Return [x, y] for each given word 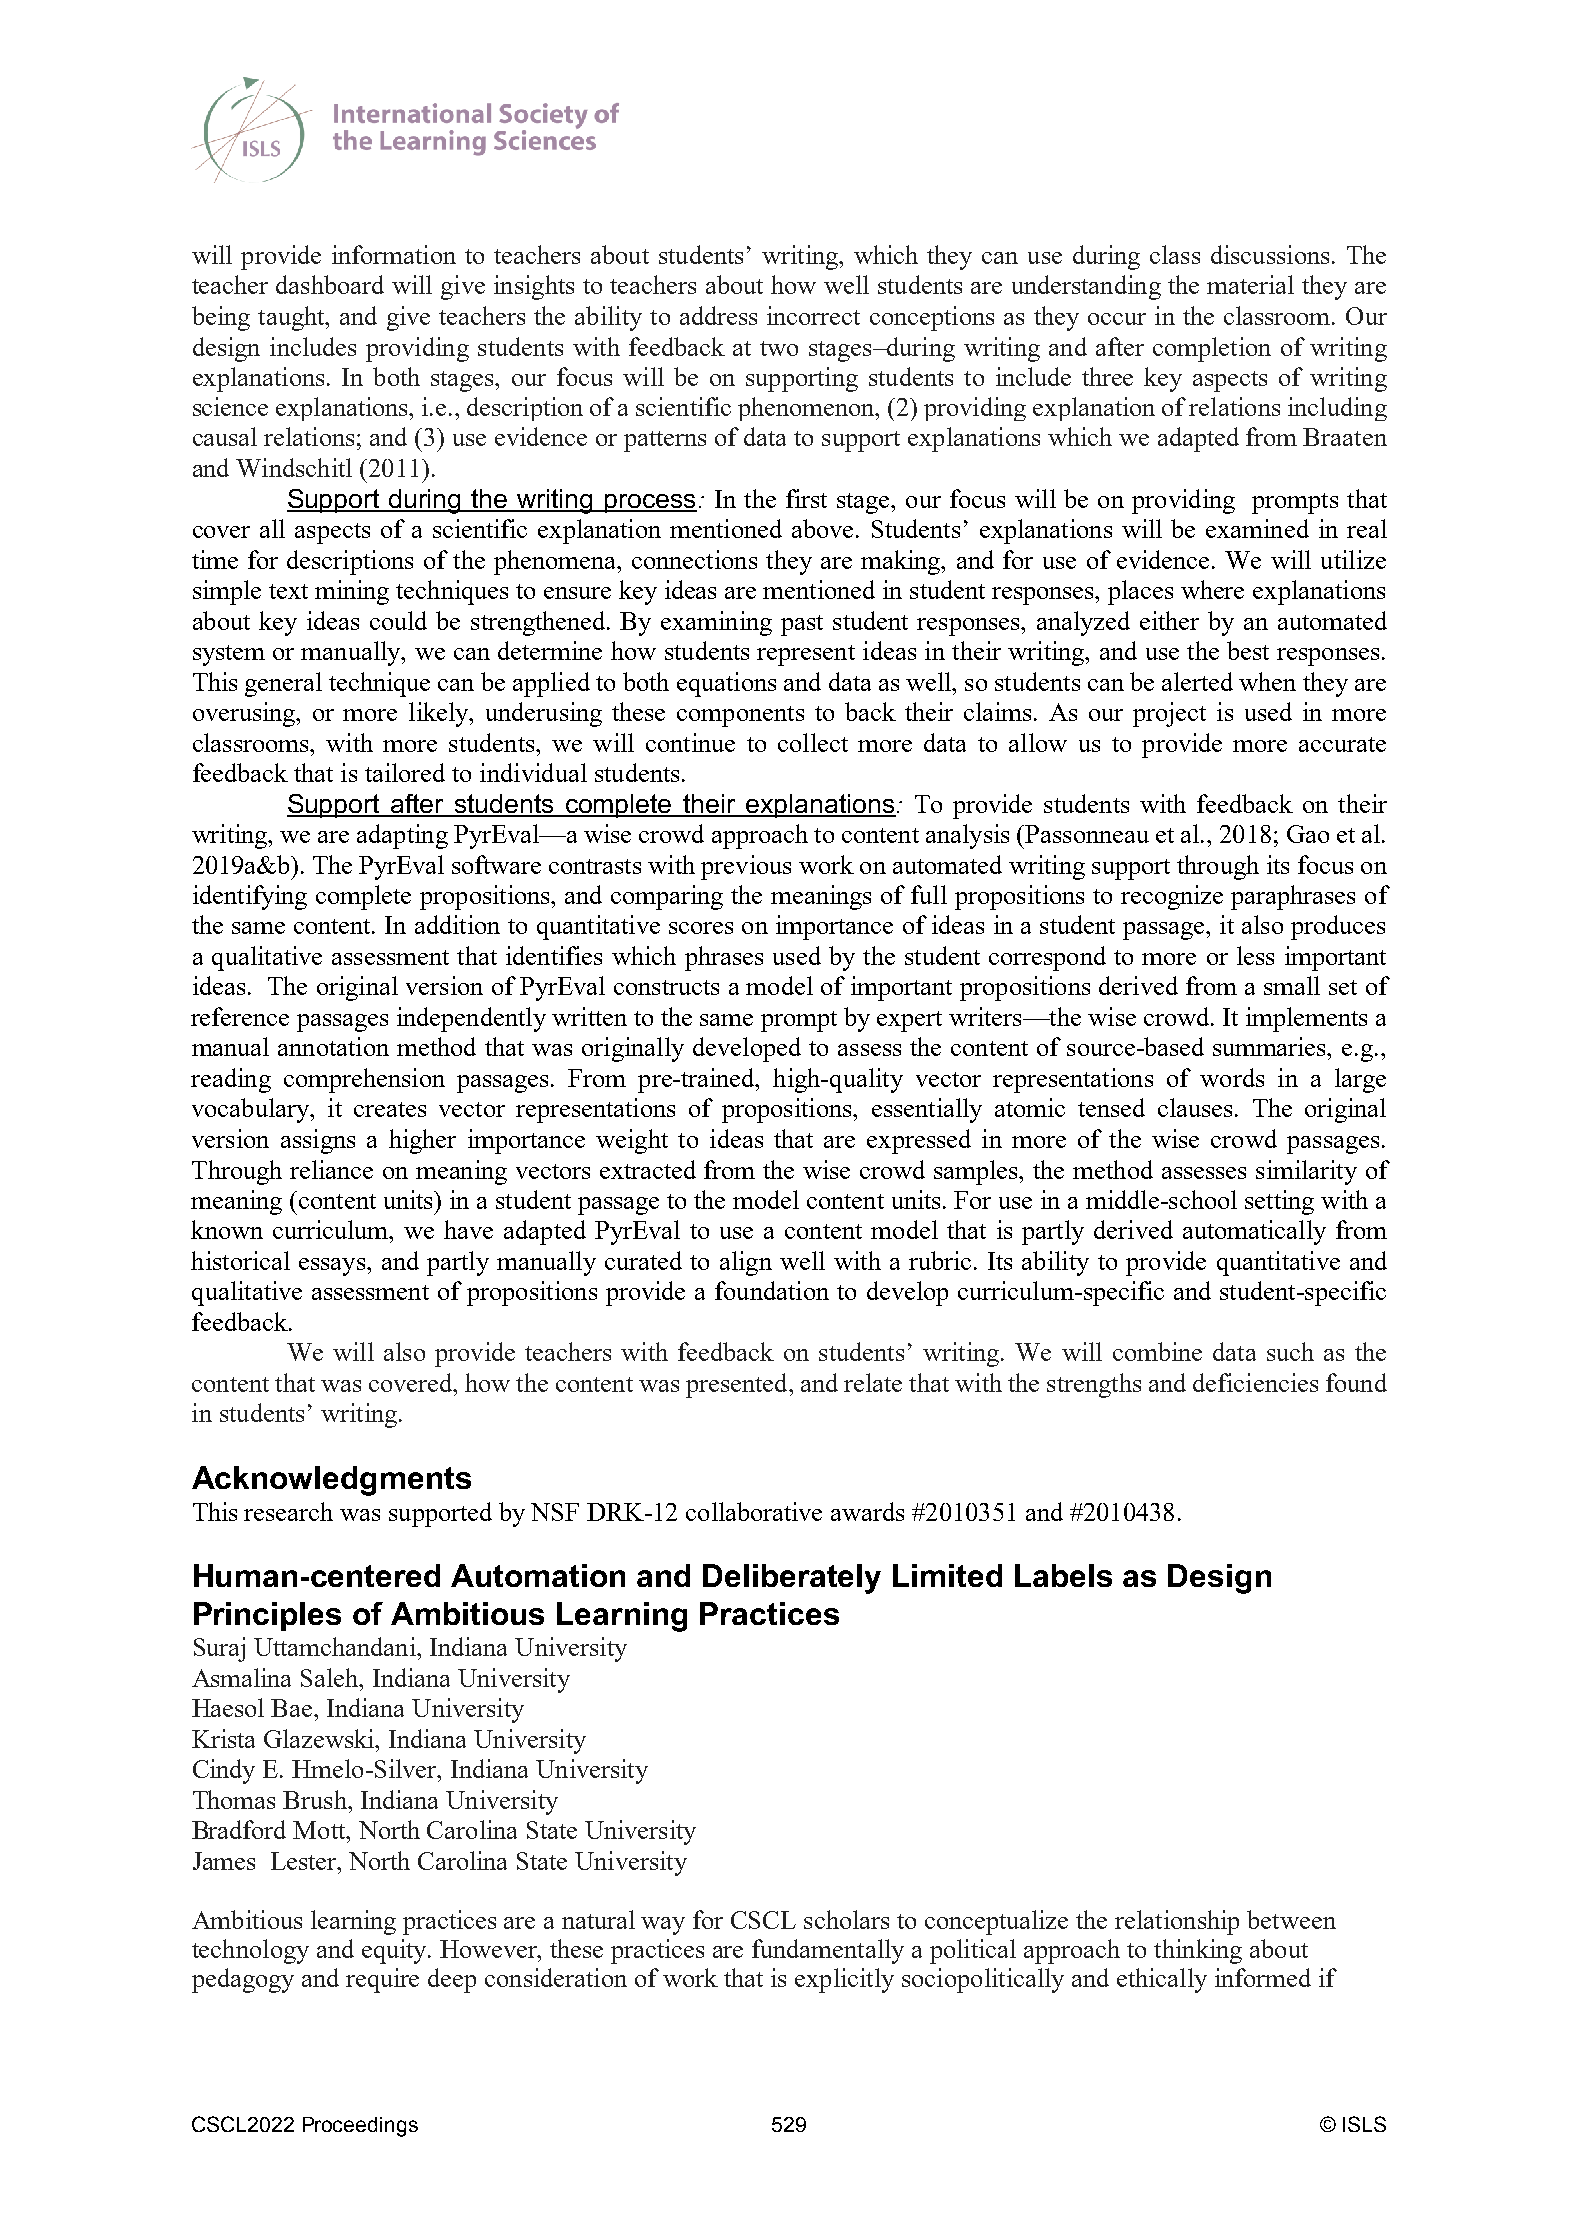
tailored [405, 772]
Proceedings [360, 2127]
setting [1279, 1202]
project [1169, 714]
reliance [331, 1169]
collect [813, 742]
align [746, 1263]
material [1250, 284]
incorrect [813, 315]
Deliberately [792, 1579]
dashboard [330, 284]
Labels [1063, 1575]
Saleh [331, 1677]
